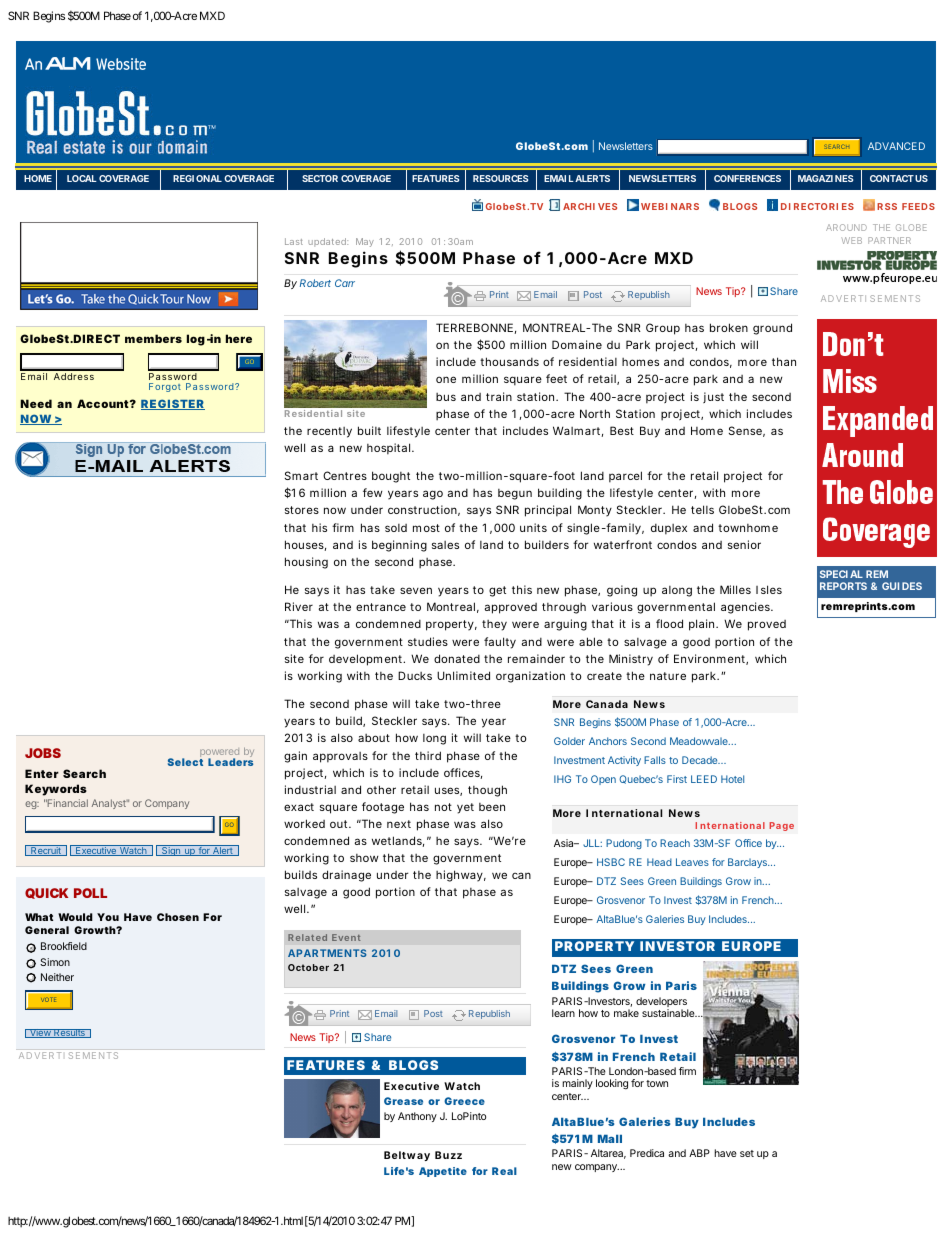 This page has width=952, height=1233. Describe the element at coordinates (197, 178) in the page. I see `REGIONAL` at that location.
